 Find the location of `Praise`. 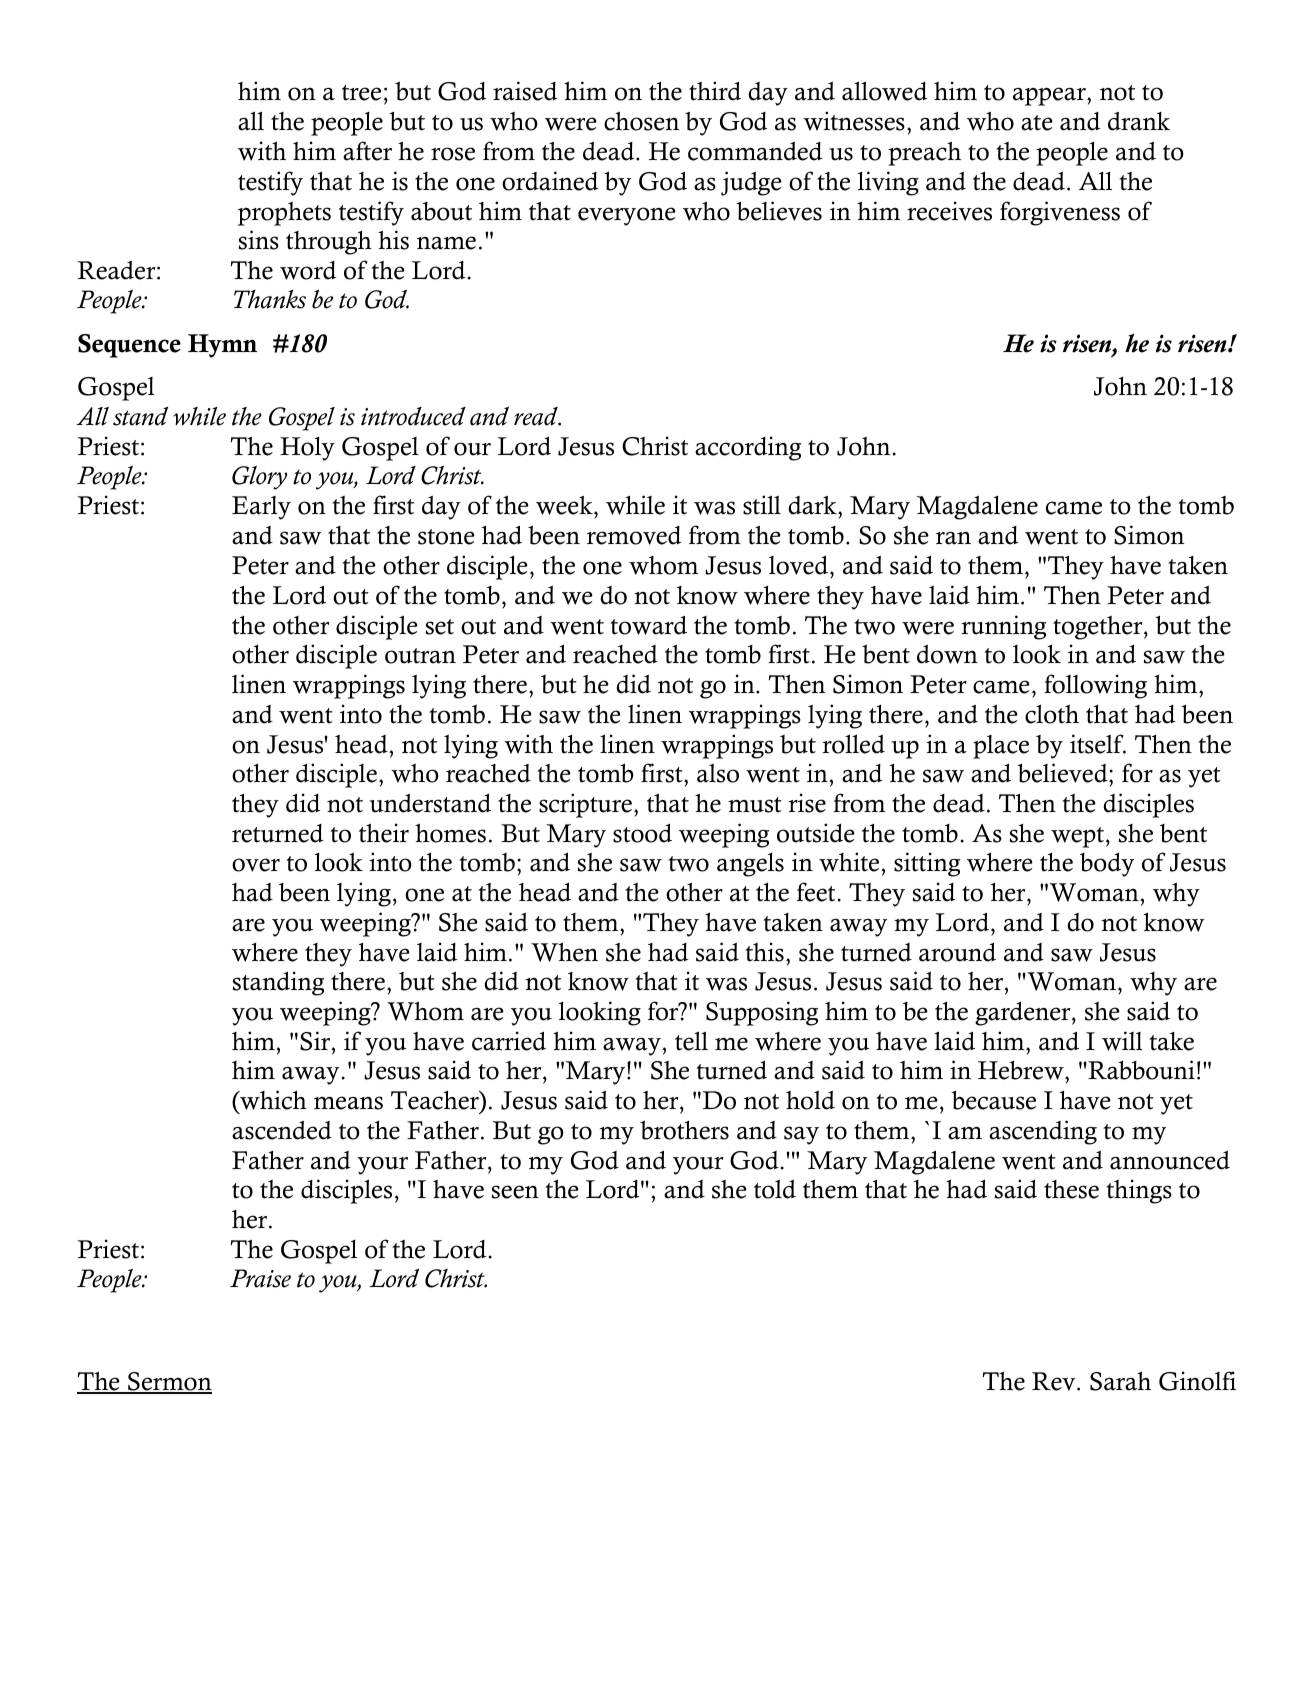

Praise is located at coordinates (260, 1278).
